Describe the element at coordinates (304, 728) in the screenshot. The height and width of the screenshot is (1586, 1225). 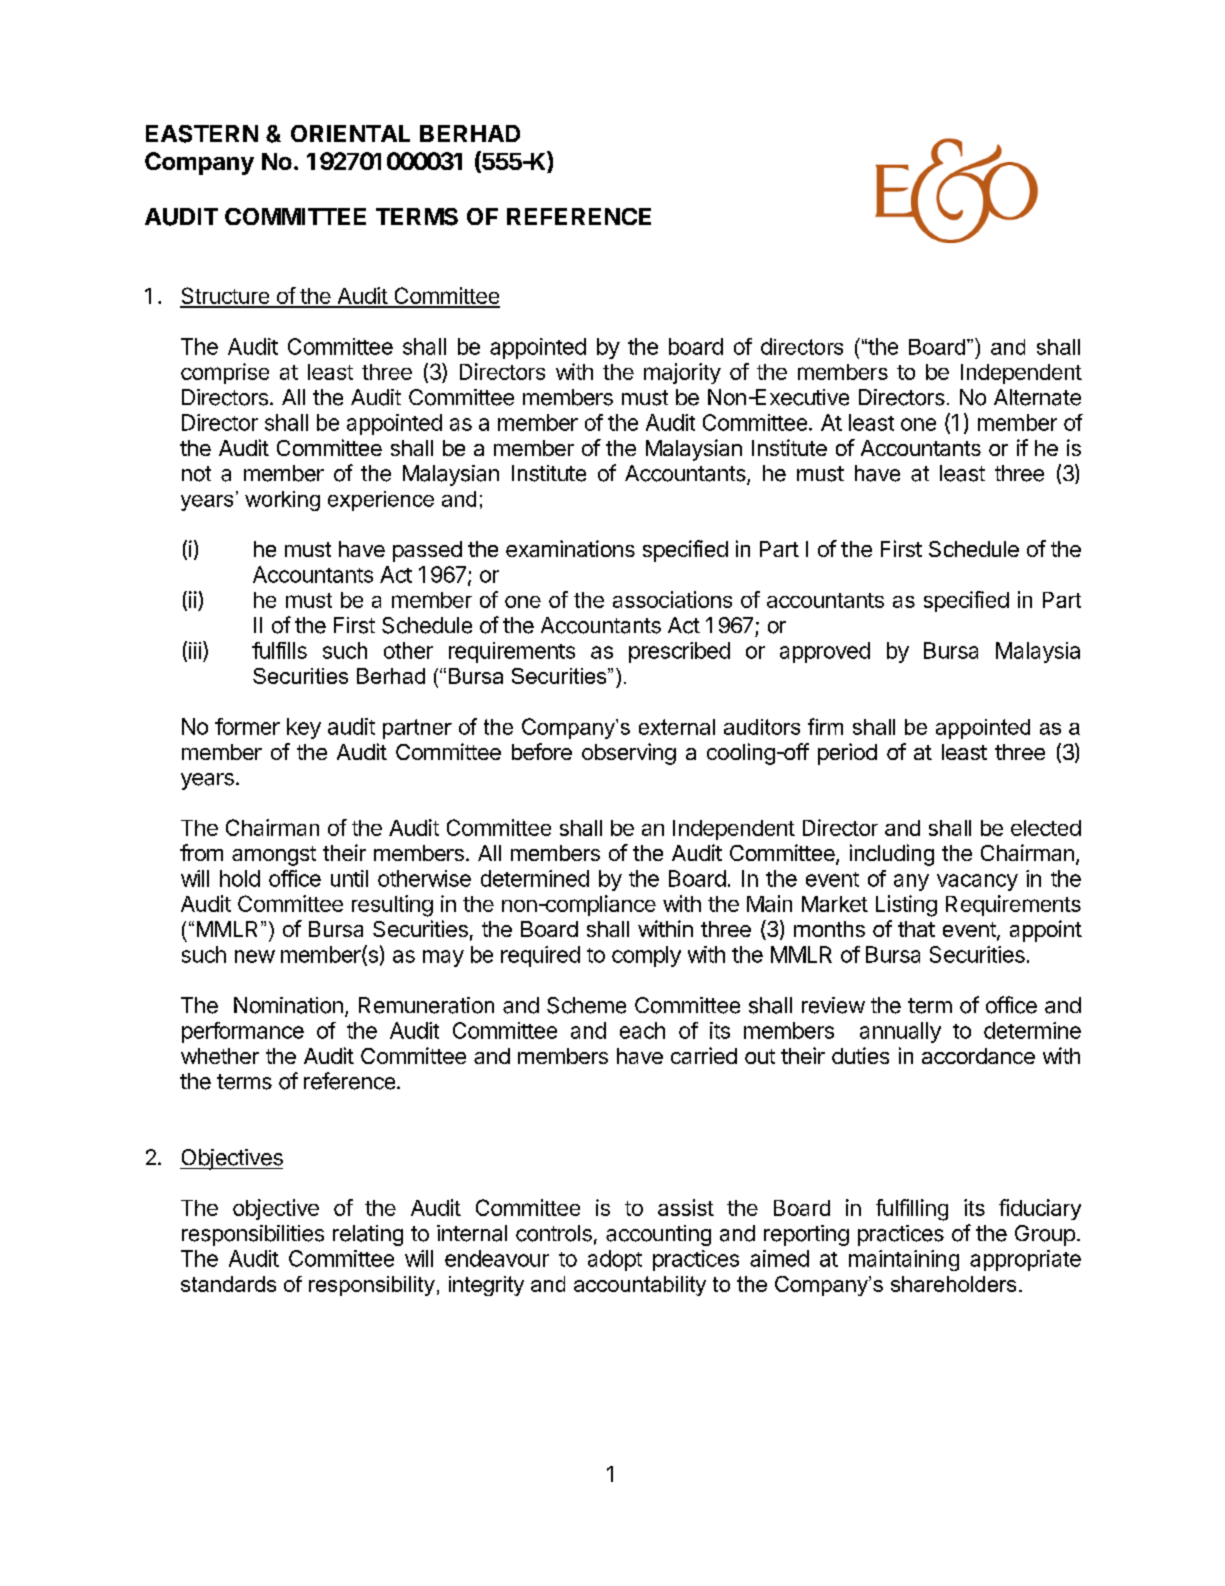
I see `key` at that location.
